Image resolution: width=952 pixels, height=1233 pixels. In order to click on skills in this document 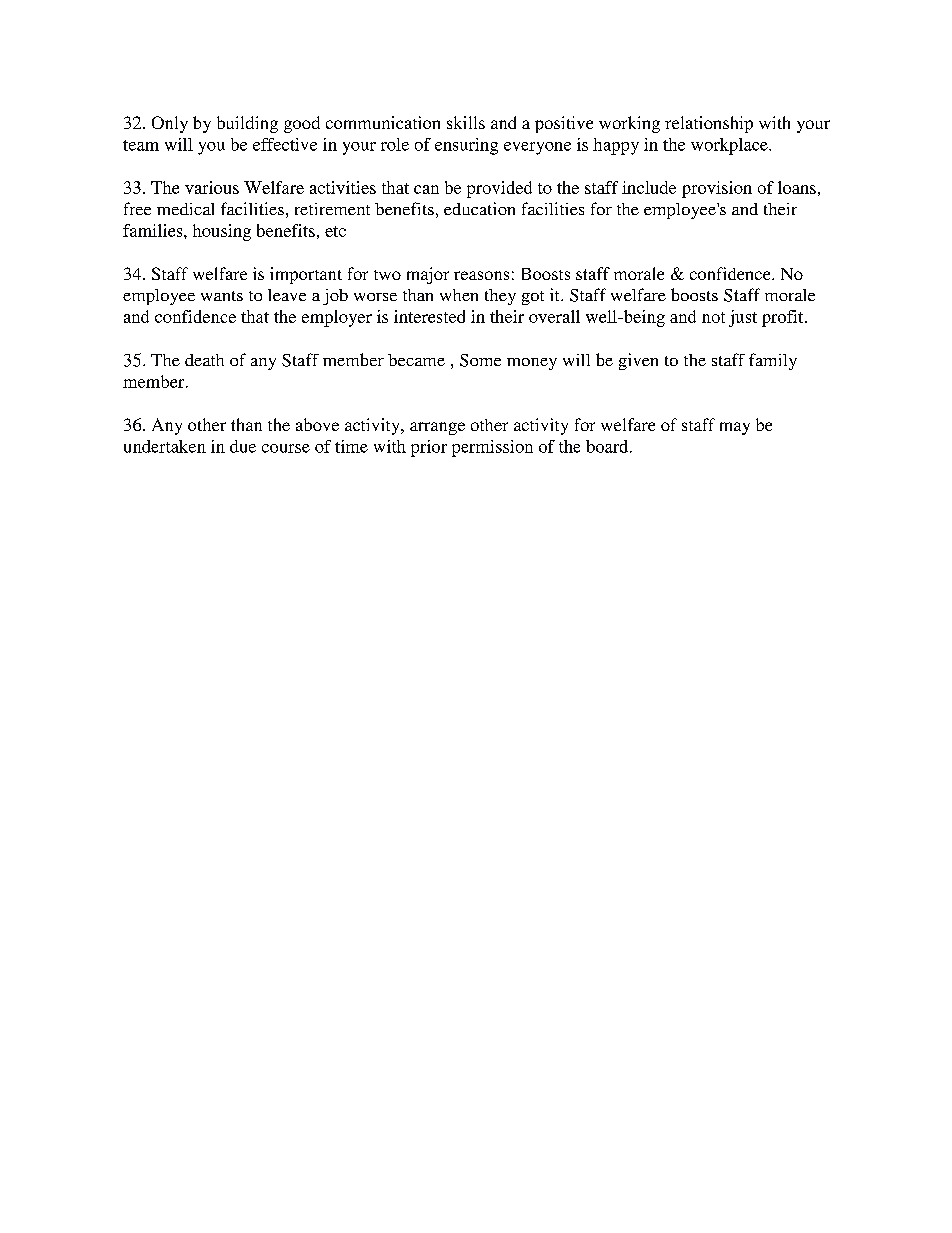, I will do `click(466, 122)`.
